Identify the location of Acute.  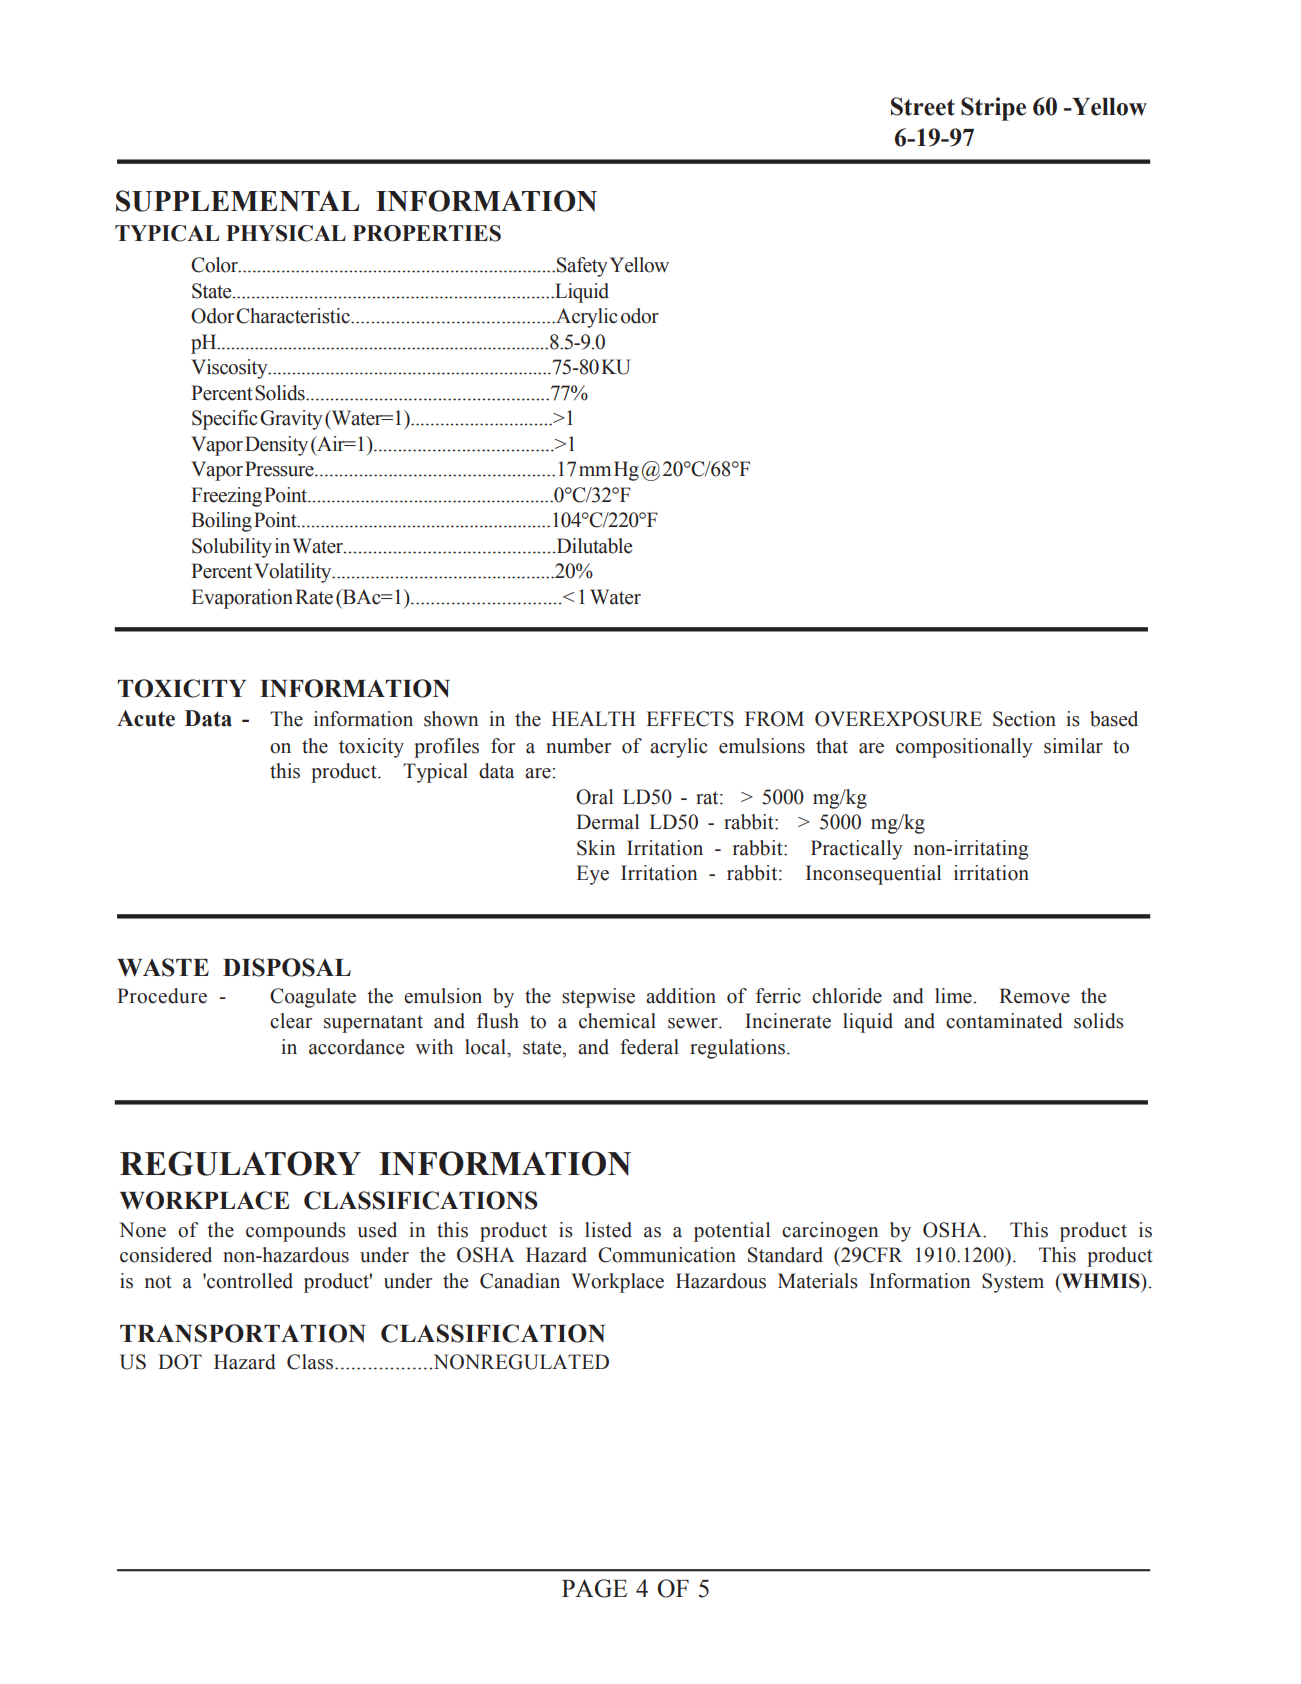
(146, 718).
